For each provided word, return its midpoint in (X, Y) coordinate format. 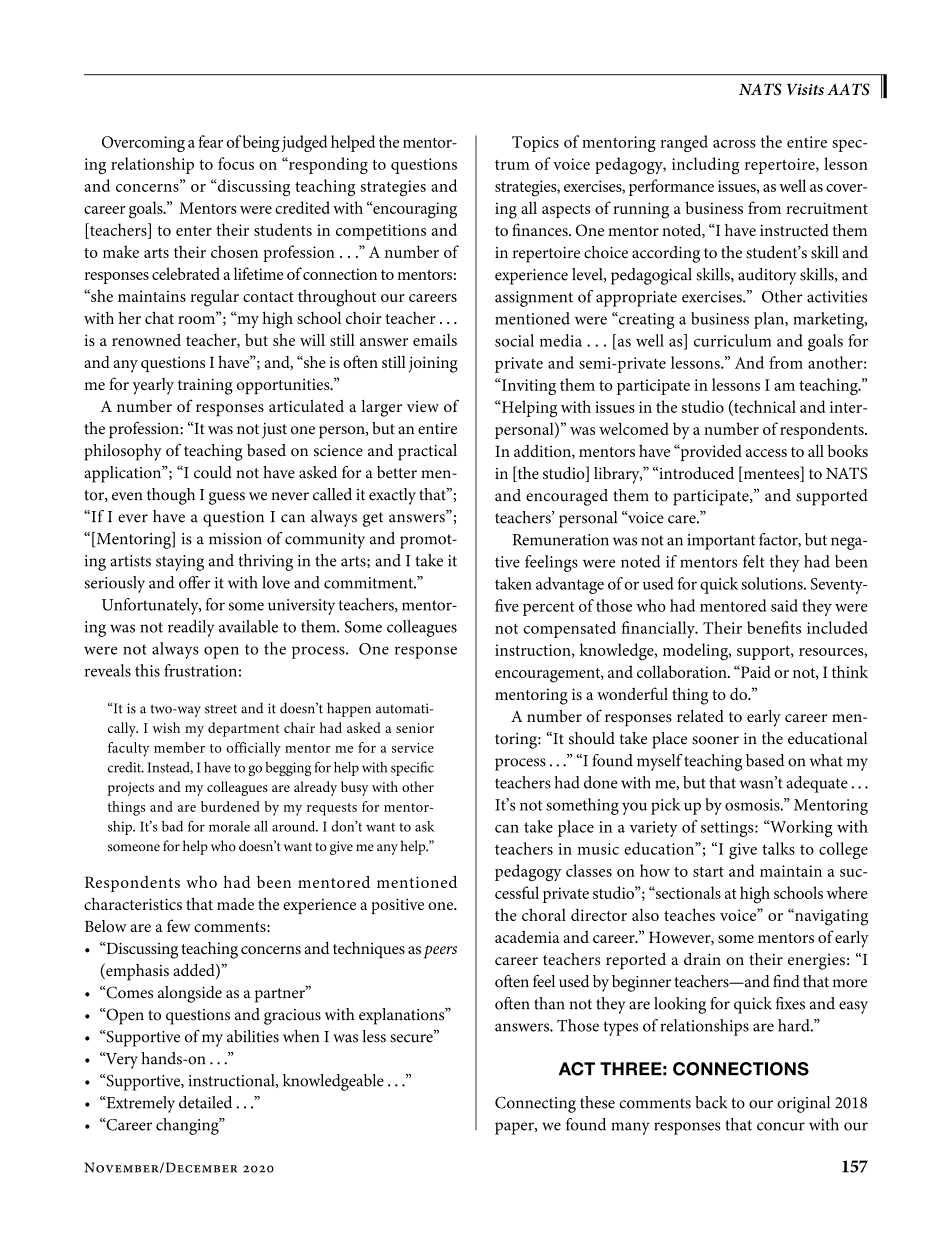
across (734, 144)
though (171, 496)
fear (210, 141)
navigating (830, 917)
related (700, 716)
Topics (535, 144)
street (221, 709)
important (721, 542)
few (179, 925)
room (197, 319)
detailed (205, 1102)
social (514, 340)
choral (544, 914)
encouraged (567, 497)
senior (415, 728)
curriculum (733, 340)
